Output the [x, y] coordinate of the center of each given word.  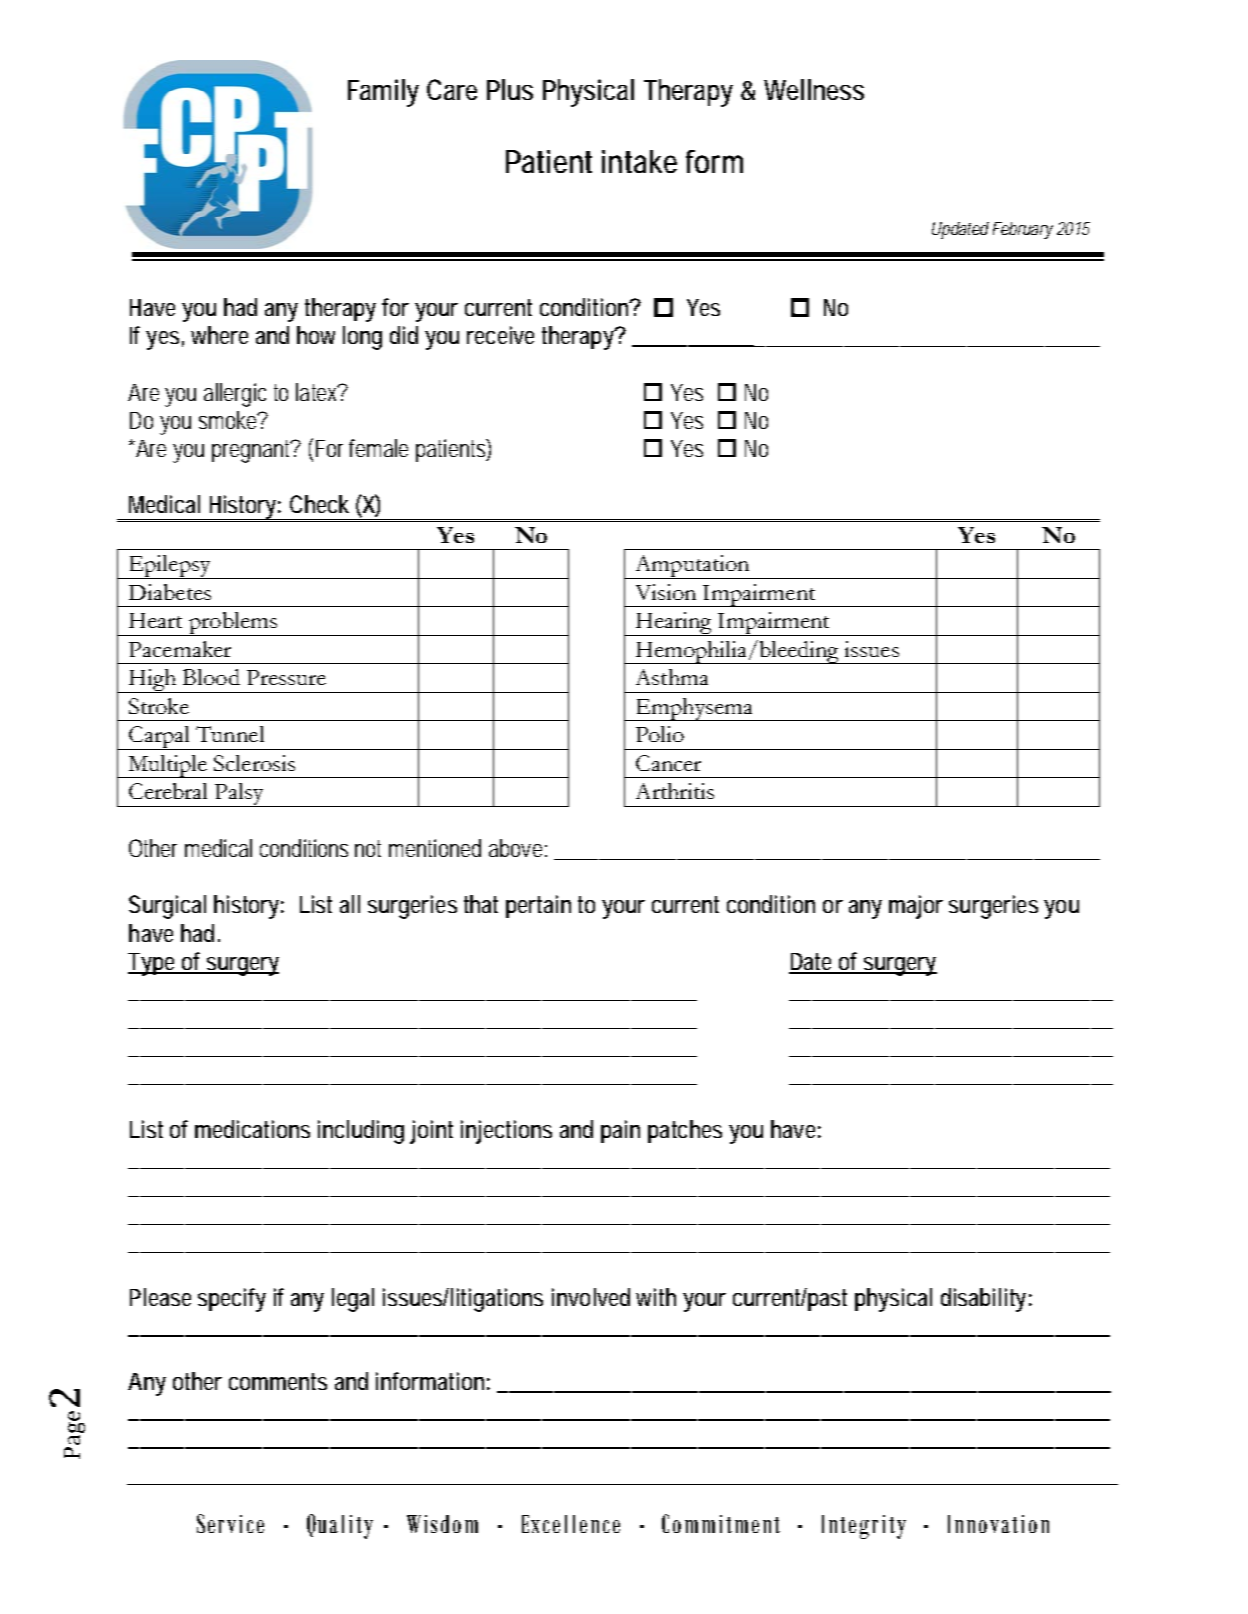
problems [232, 624]
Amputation [692, 567]
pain [620, 1131]
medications [252, 1129]
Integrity [864, 1527]
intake [639, 161]
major [916, 907]
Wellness [814, 89]
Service [230, 1523]
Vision [666, 592]
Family [383, 93]
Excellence [571, 1524]
